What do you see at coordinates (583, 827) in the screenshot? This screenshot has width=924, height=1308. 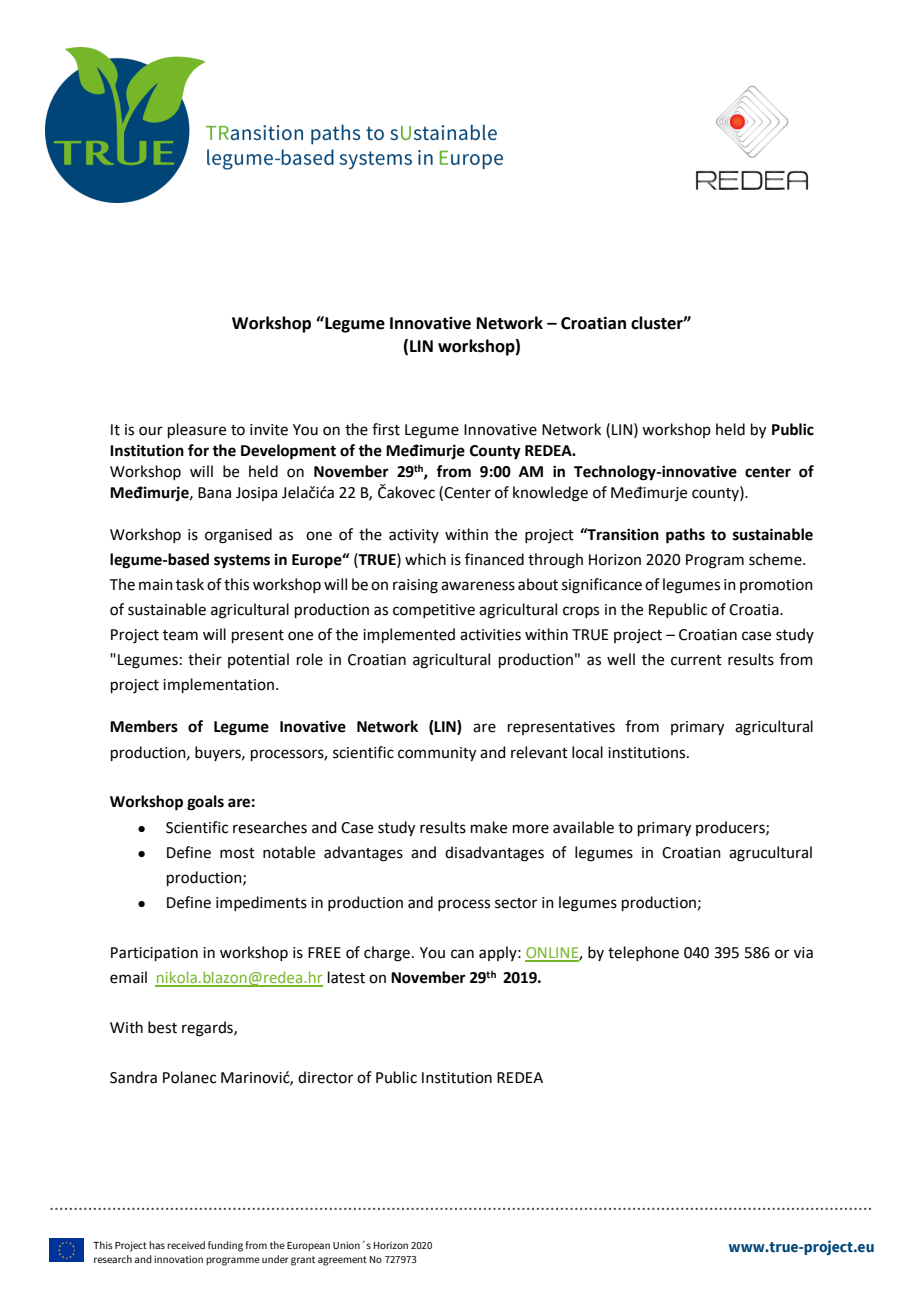 I see `available` at bounding box center [583, 827].
